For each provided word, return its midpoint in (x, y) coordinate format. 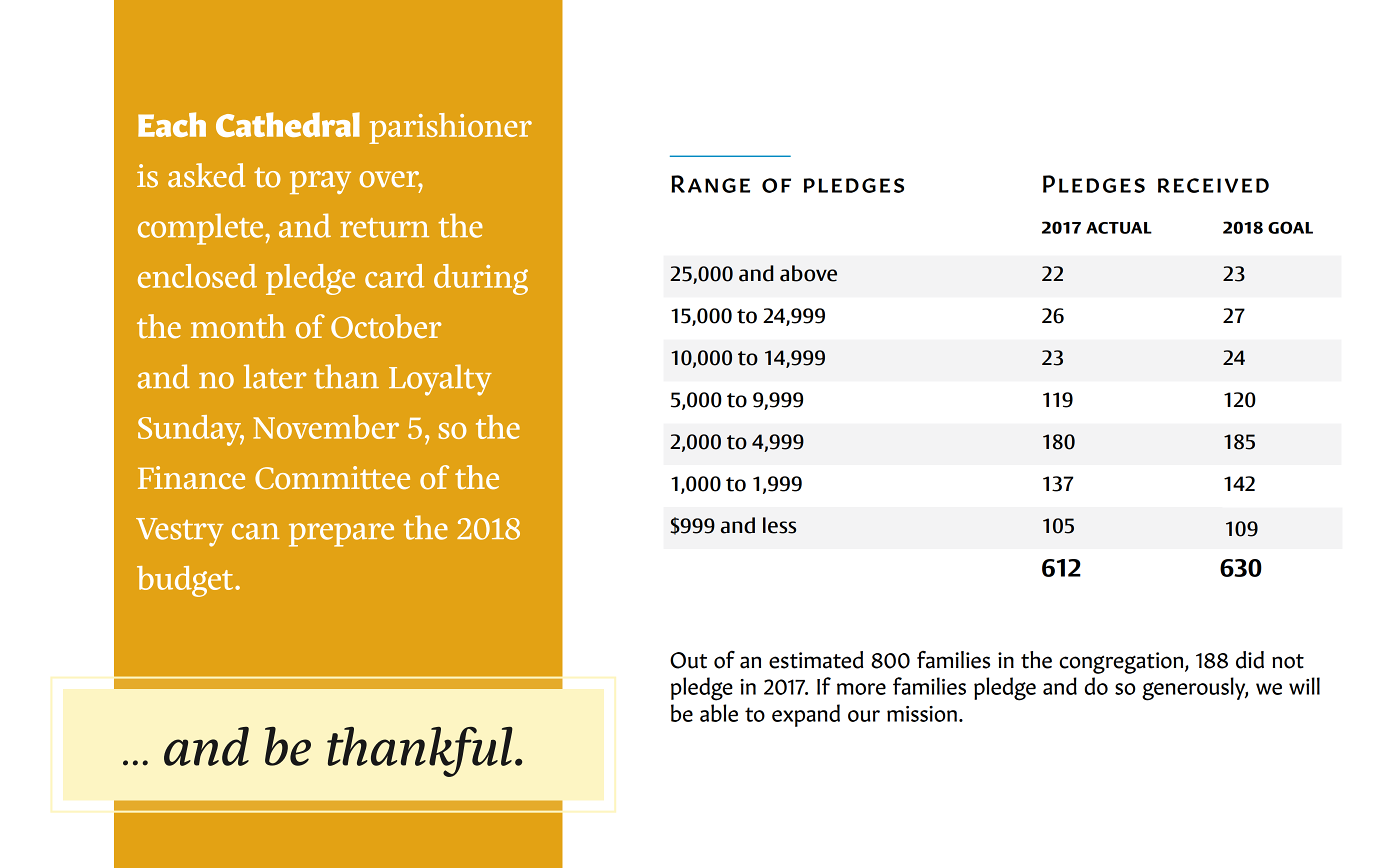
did (1250, 660)
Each (172, 124)
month (238, 326)
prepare (341, 535)
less (779, 525)
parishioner (450, 128)
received (1213, 185)
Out (688, 660)
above (808, 273)
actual (1119, 228)
